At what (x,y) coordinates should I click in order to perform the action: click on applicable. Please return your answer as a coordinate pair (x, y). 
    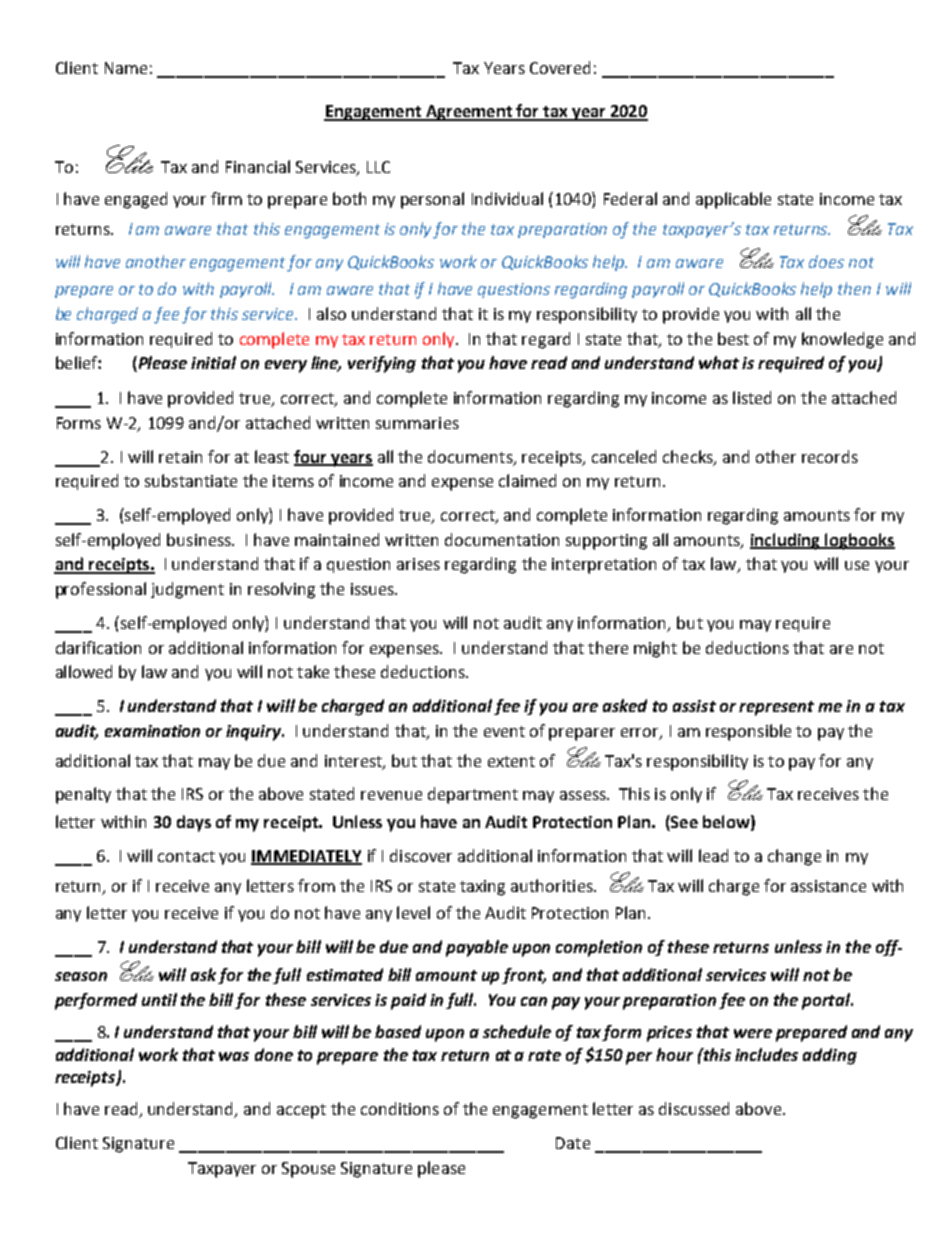
    Looking at the image, I should click on (733, 200).
